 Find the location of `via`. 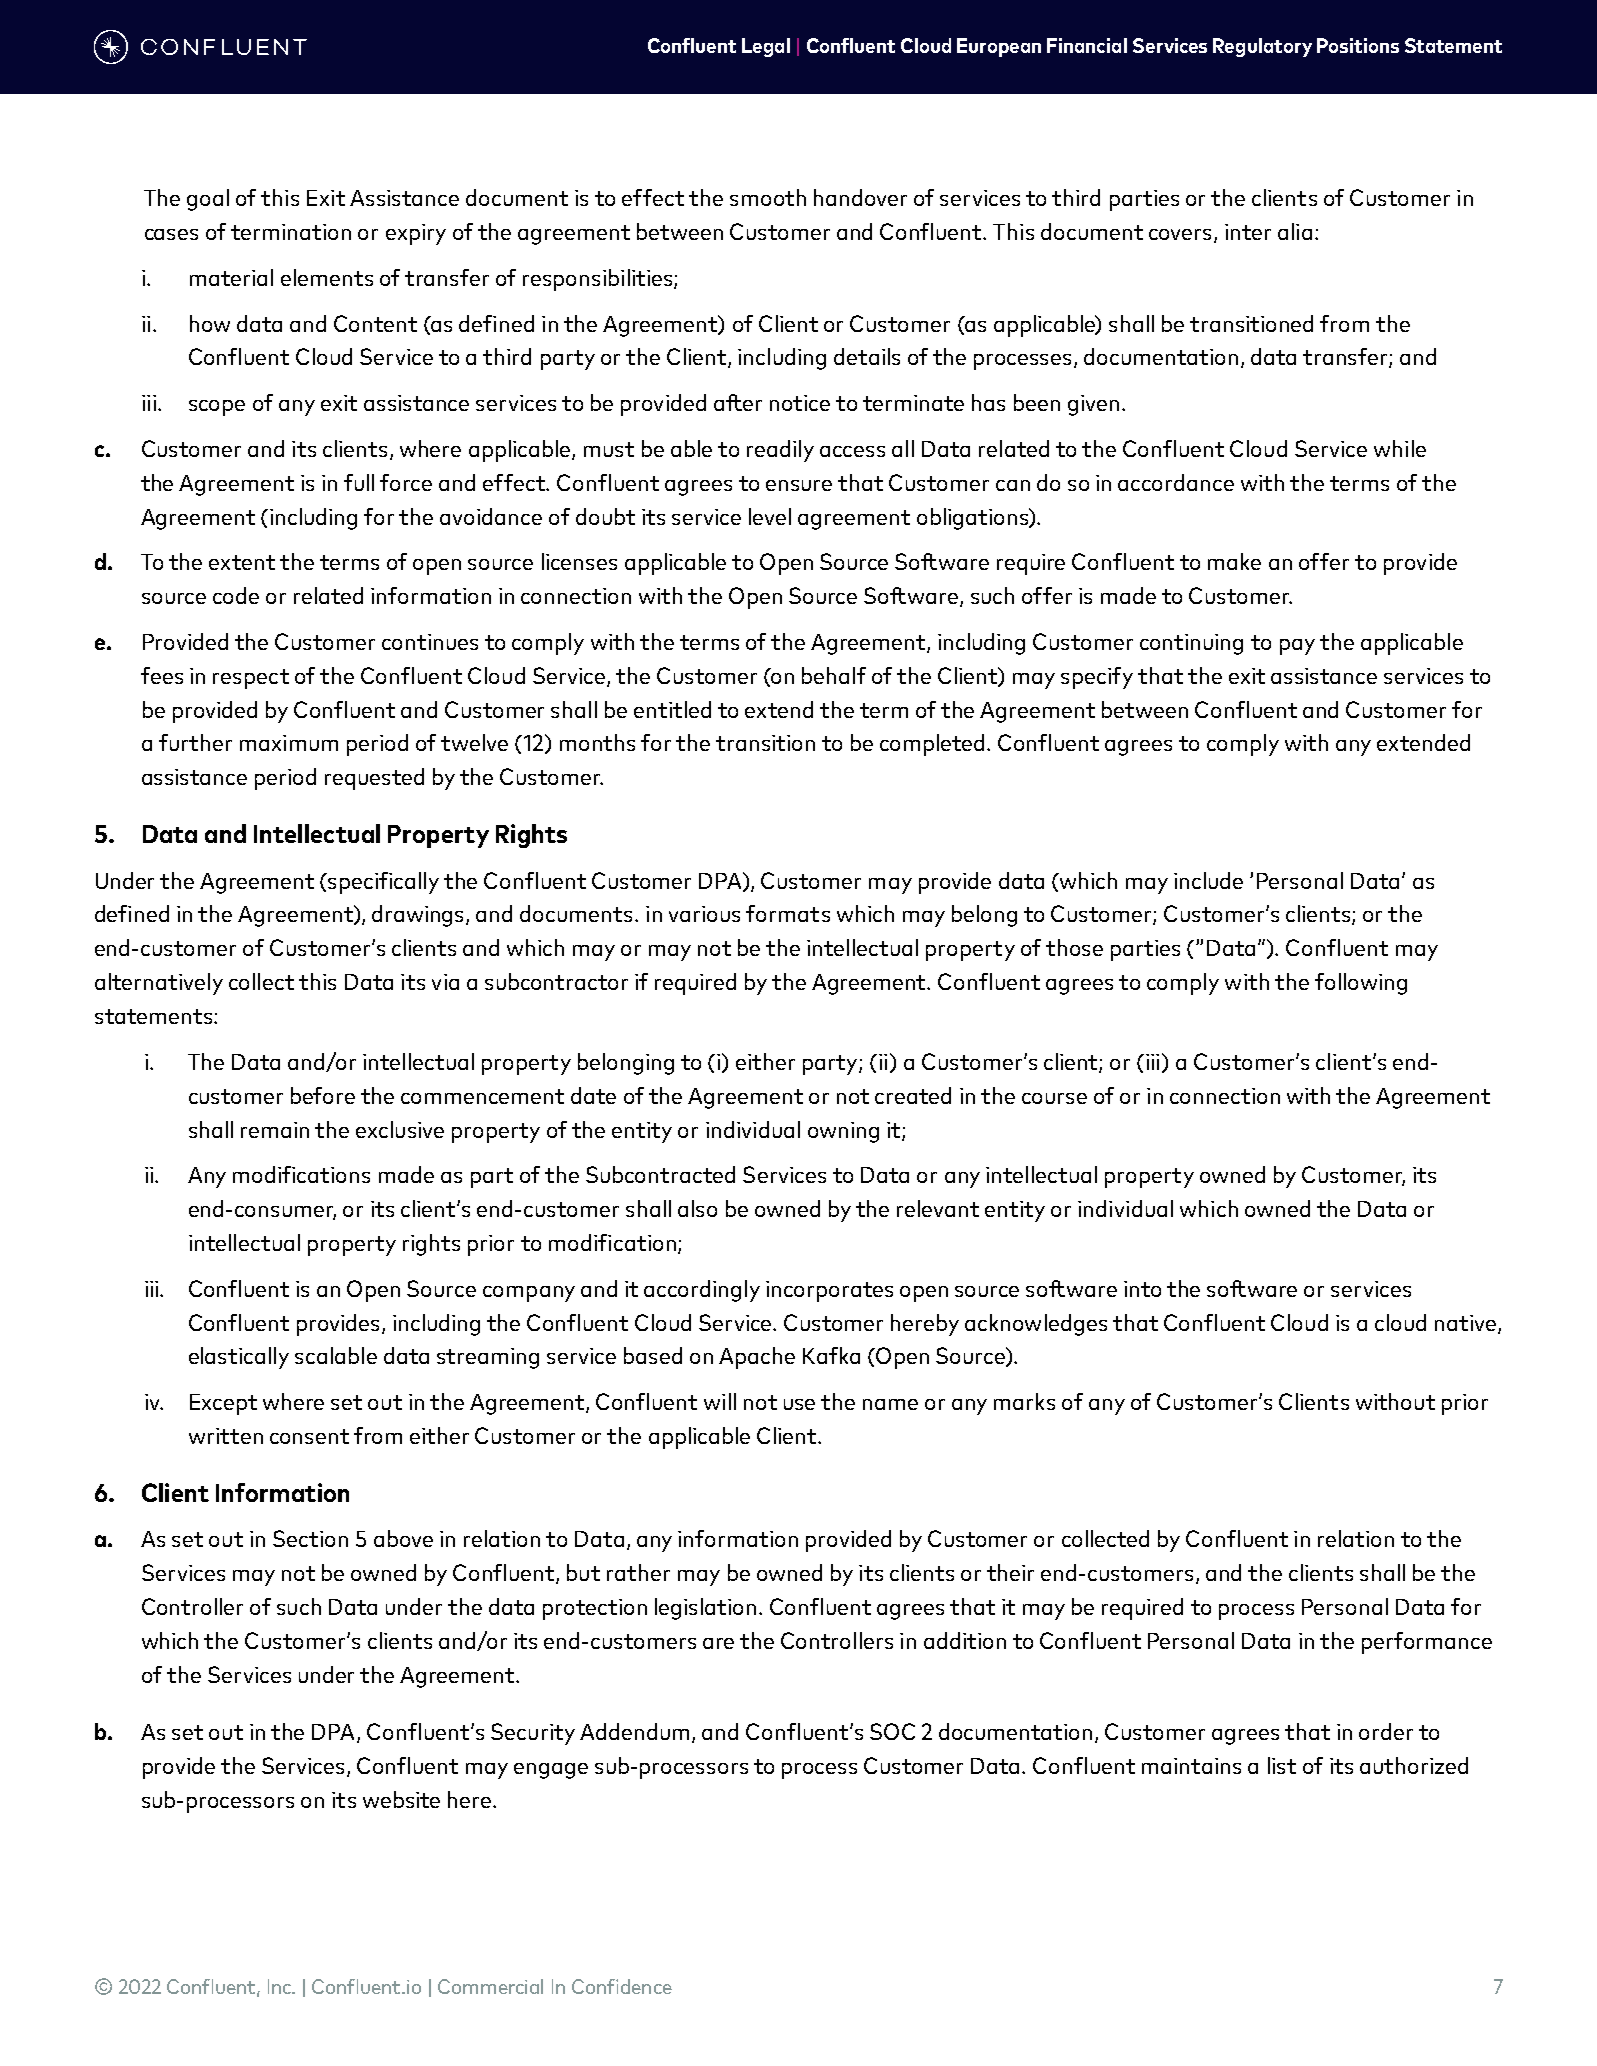

via is located at coordinates (445, 982).
